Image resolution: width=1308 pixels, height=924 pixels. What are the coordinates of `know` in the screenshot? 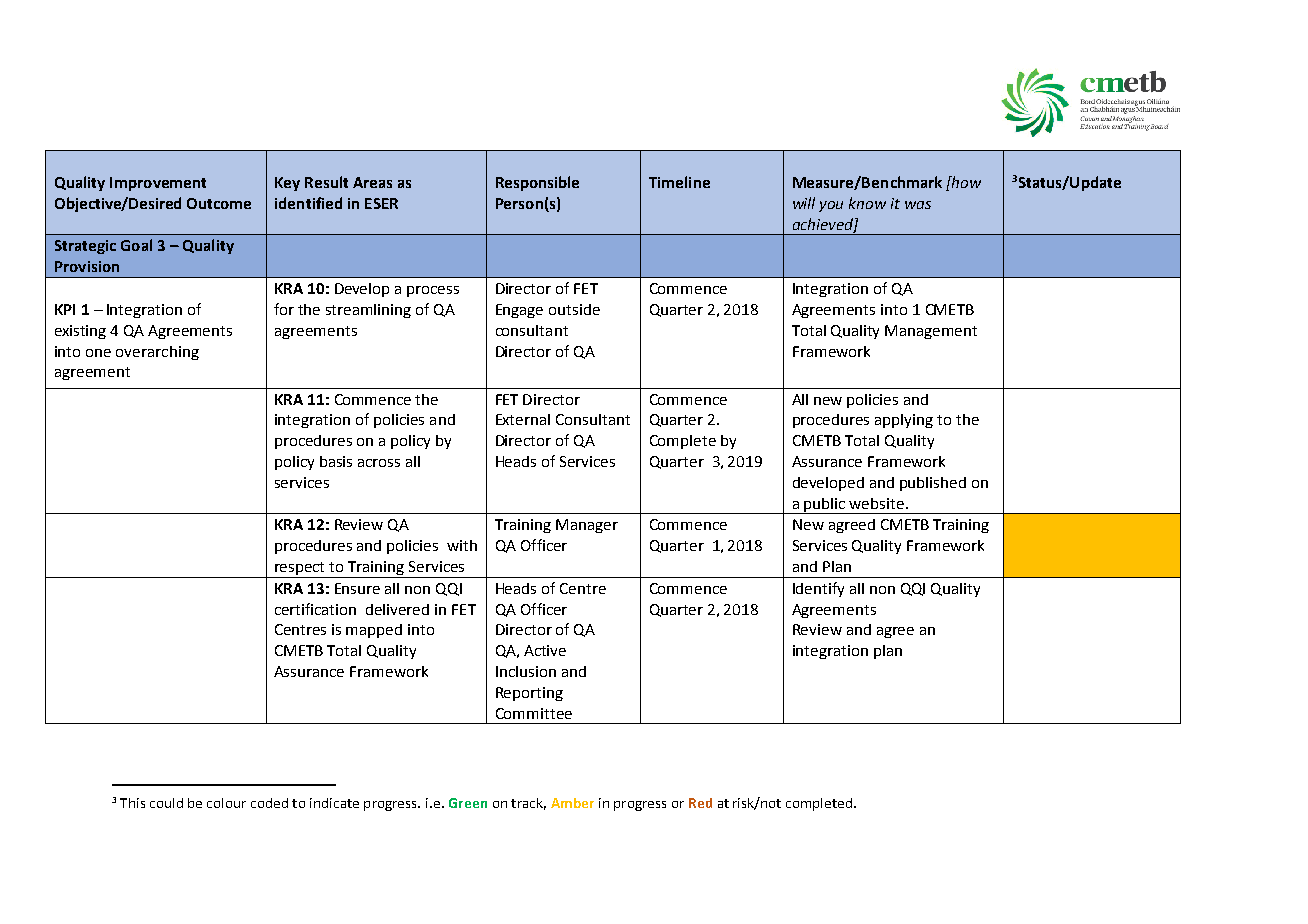 It's located at (867, 203).
